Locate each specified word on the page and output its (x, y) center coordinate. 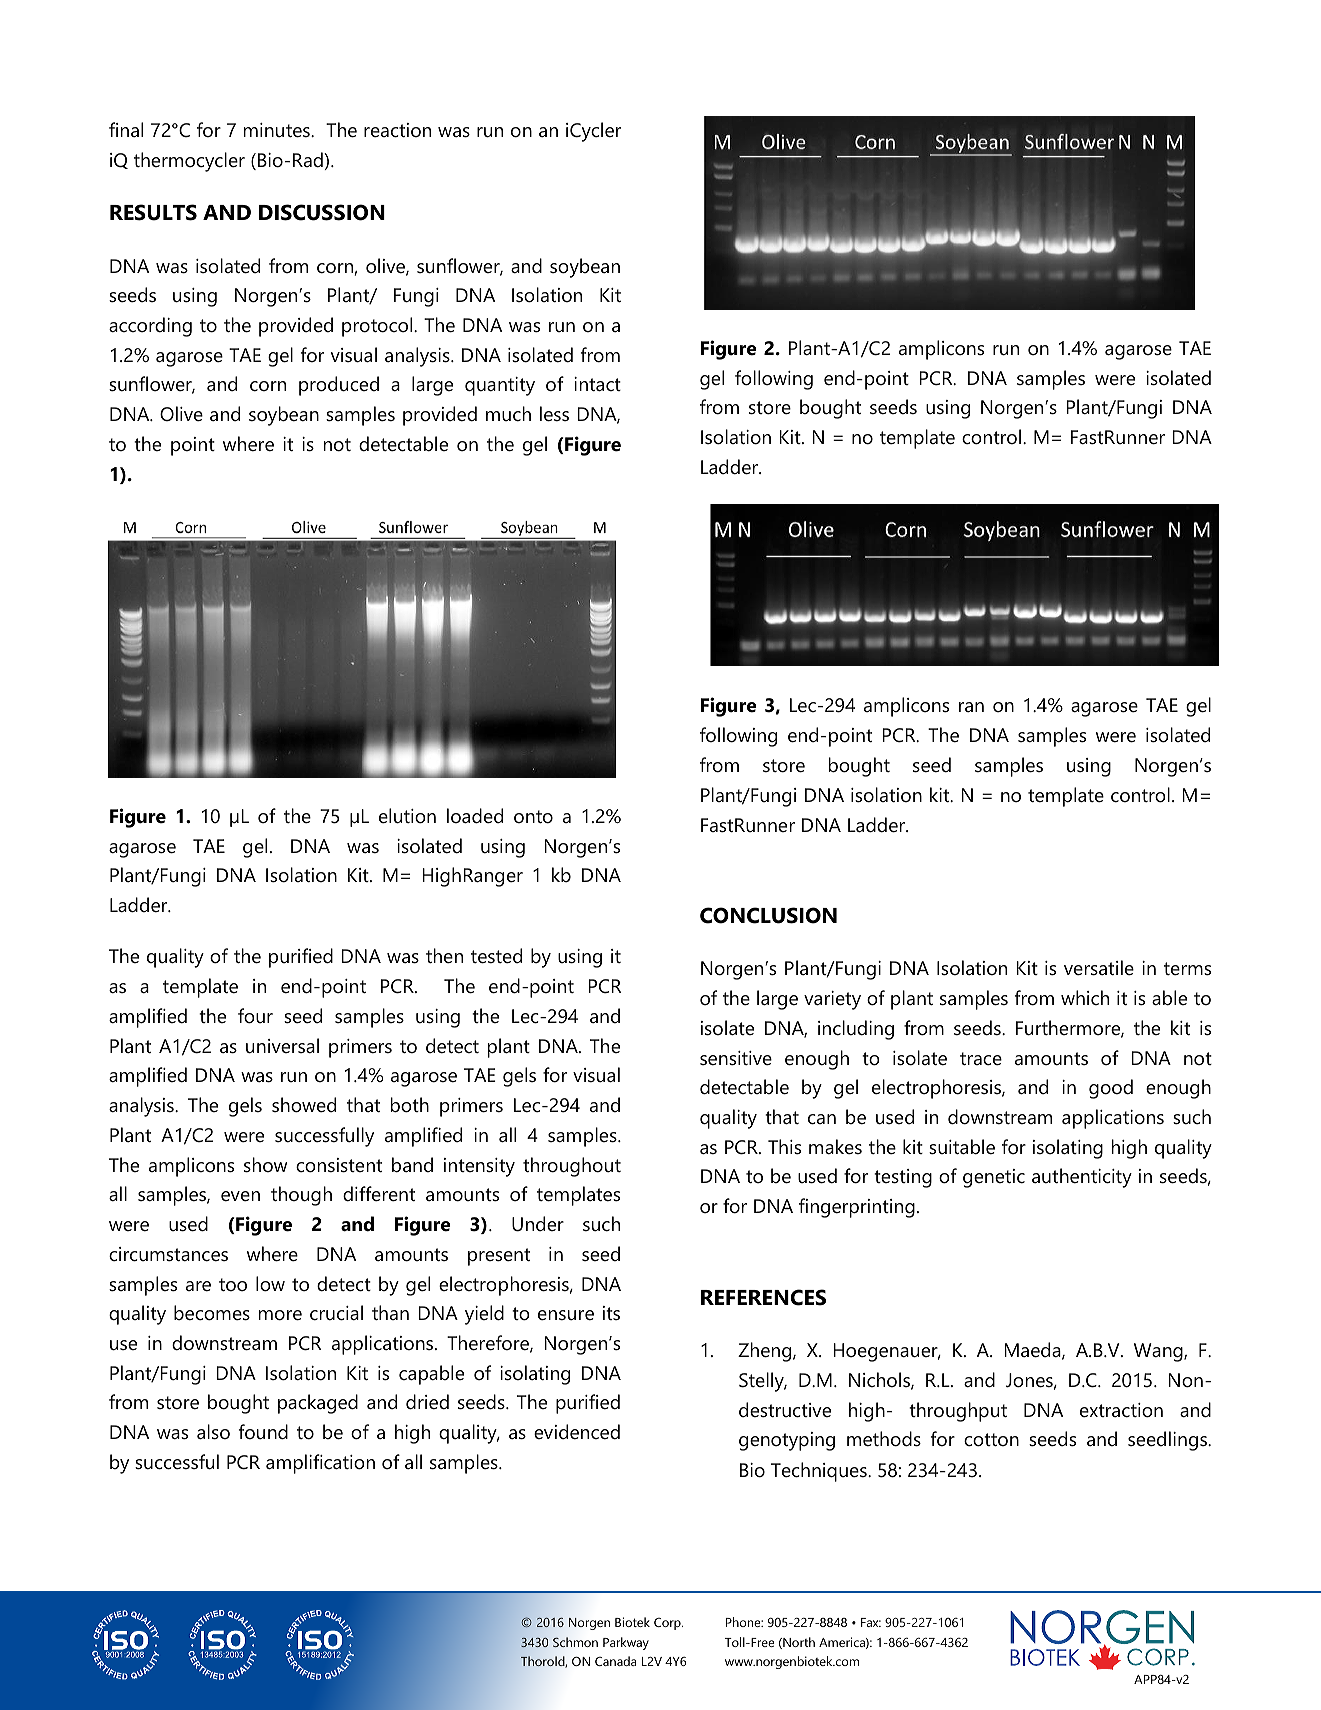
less (554, 414)
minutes (278, 130)
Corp (668, 1624)
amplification (320, 1464)
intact (597, 384)
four (255, 1016)
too (233, 1284)
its (611, 1313)
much (508, 414)
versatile (1099, 968)
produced (339, 386)
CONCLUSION (768, 915)
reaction (397, 130)
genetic (994, 1178)
